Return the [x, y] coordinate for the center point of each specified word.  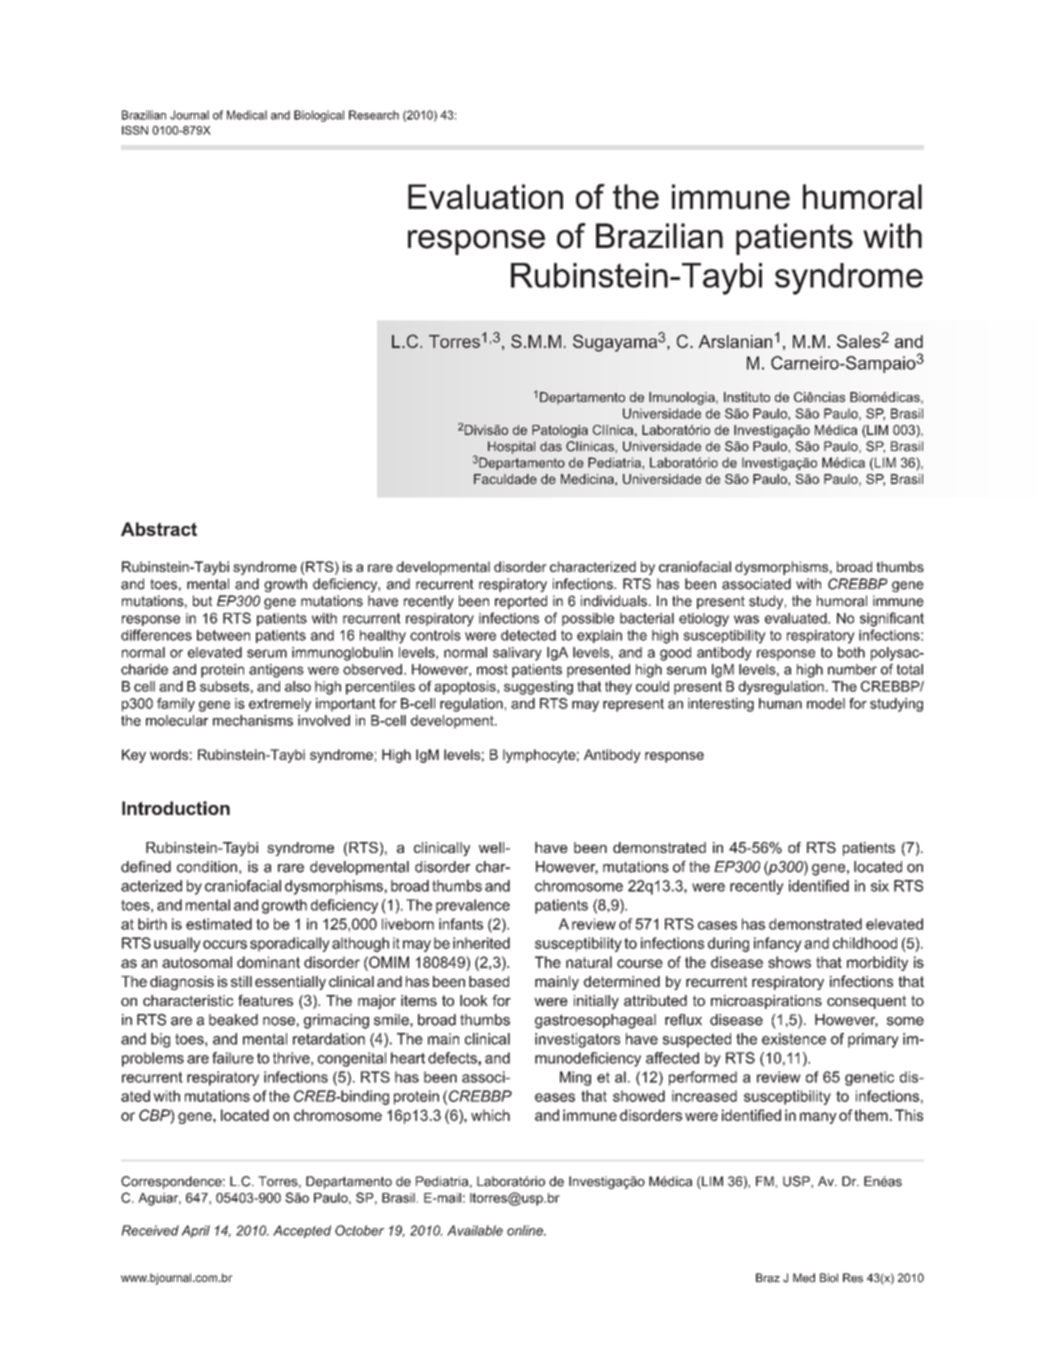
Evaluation [485, 196]
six [880, 886]
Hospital [511, 447]
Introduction [176, 808]
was [746, 619]
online [526, 1230]
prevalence [473, 906]
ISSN [135, 130]
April [195, 1231]
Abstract [159, 529]
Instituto [747, 397]
